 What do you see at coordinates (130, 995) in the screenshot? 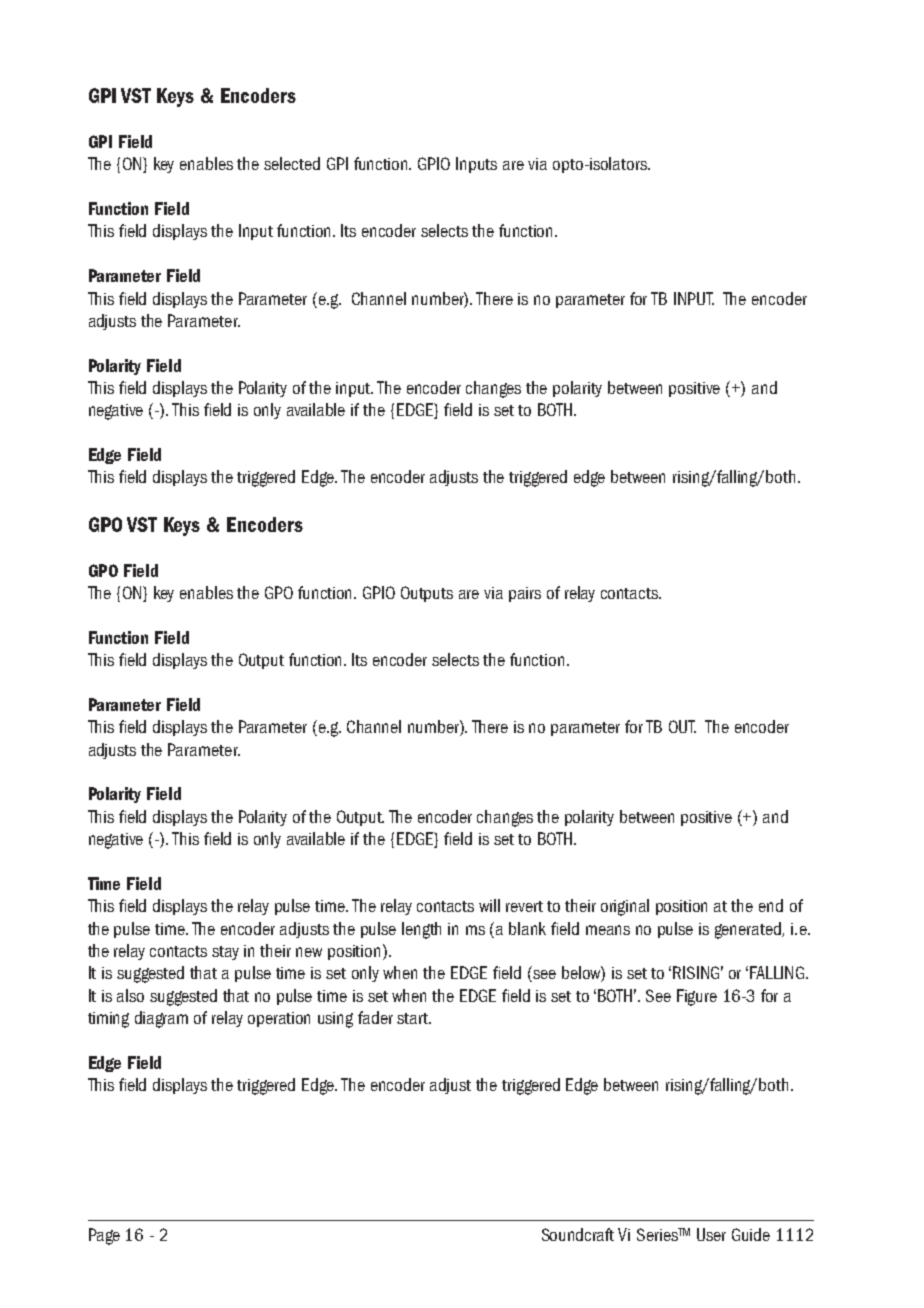
I see `also` at bounding box center [130, 995].
